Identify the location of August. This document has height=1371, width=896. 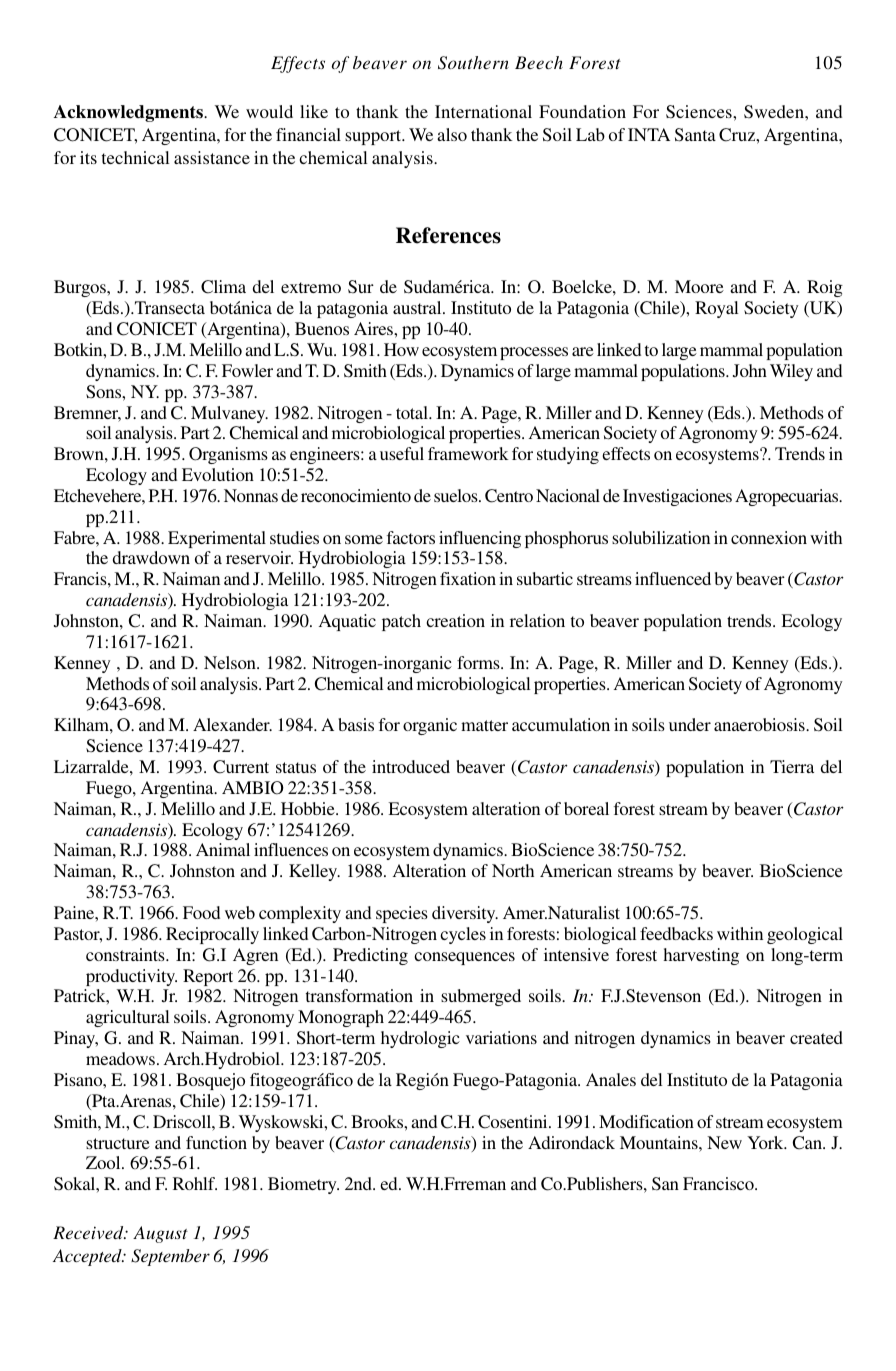
(160, 1234).
